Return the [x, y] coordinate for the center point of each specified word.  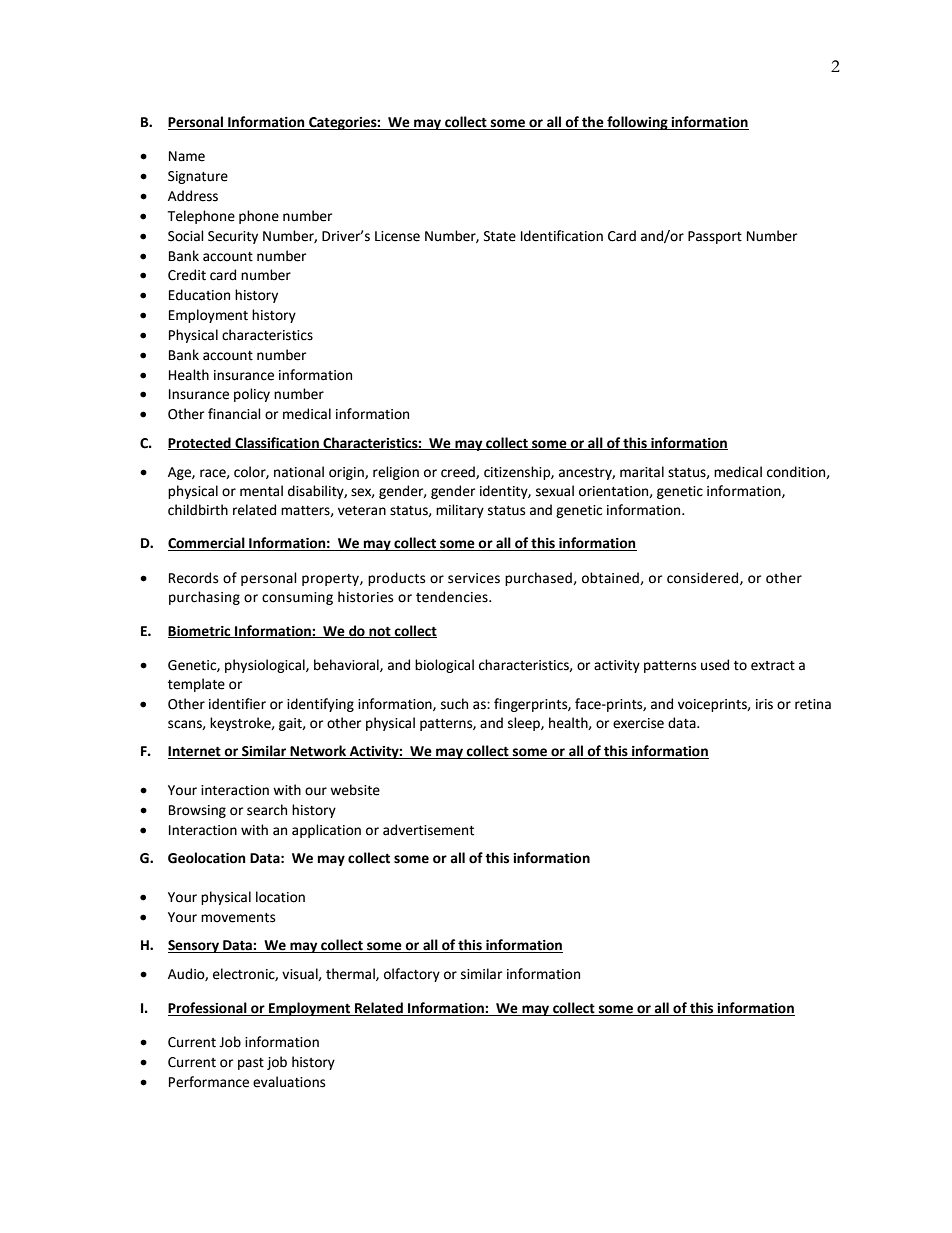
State [500, 236]
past [251, 1064]
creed [459, 472]
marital [642, 472]
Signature [198, 177]
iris [764, 704]
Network [318, 752]
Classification [277, 443]
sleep [525, 724]
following [637, 123]
